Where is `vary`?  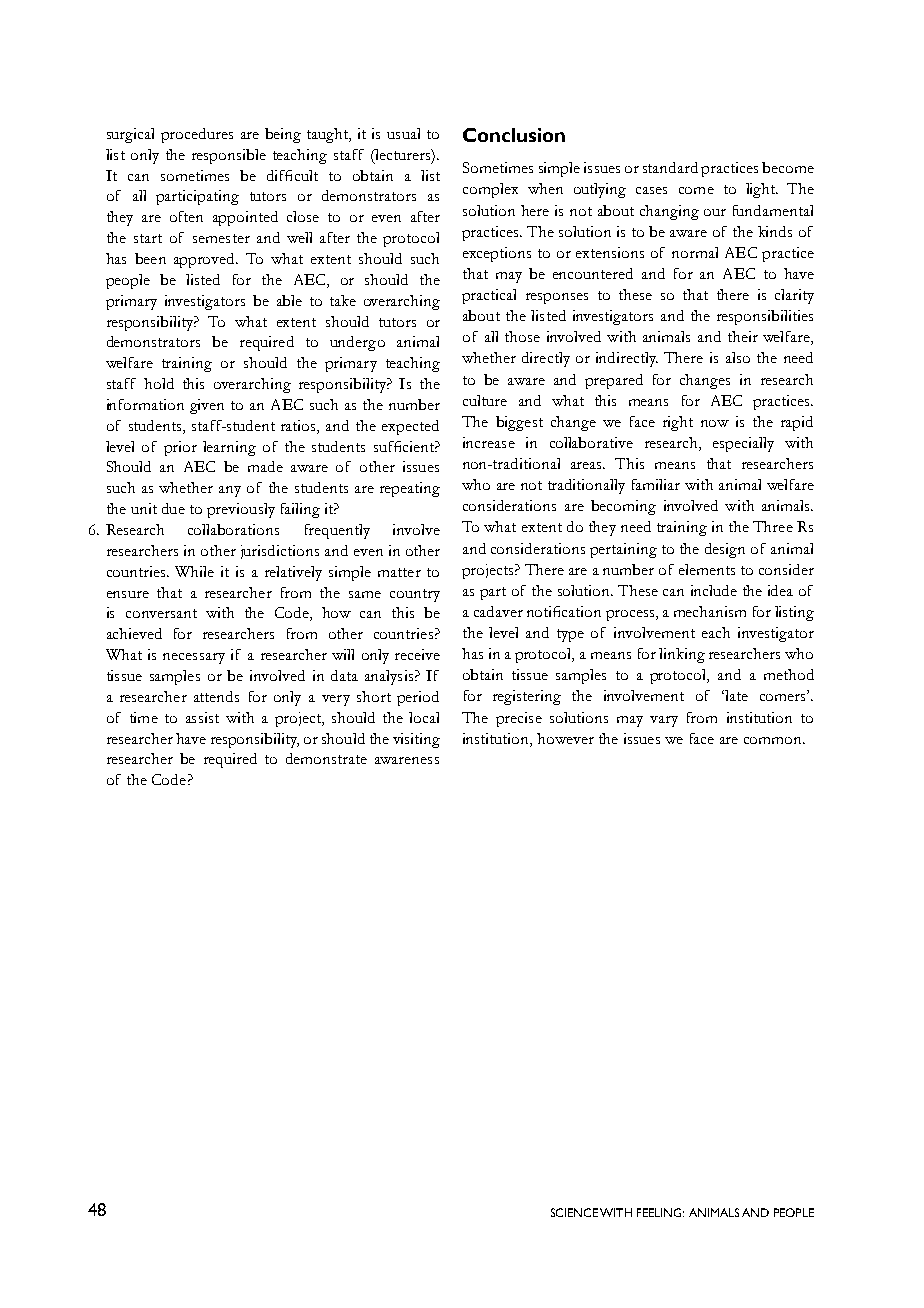
vary is located at coordinates (664, 721).
